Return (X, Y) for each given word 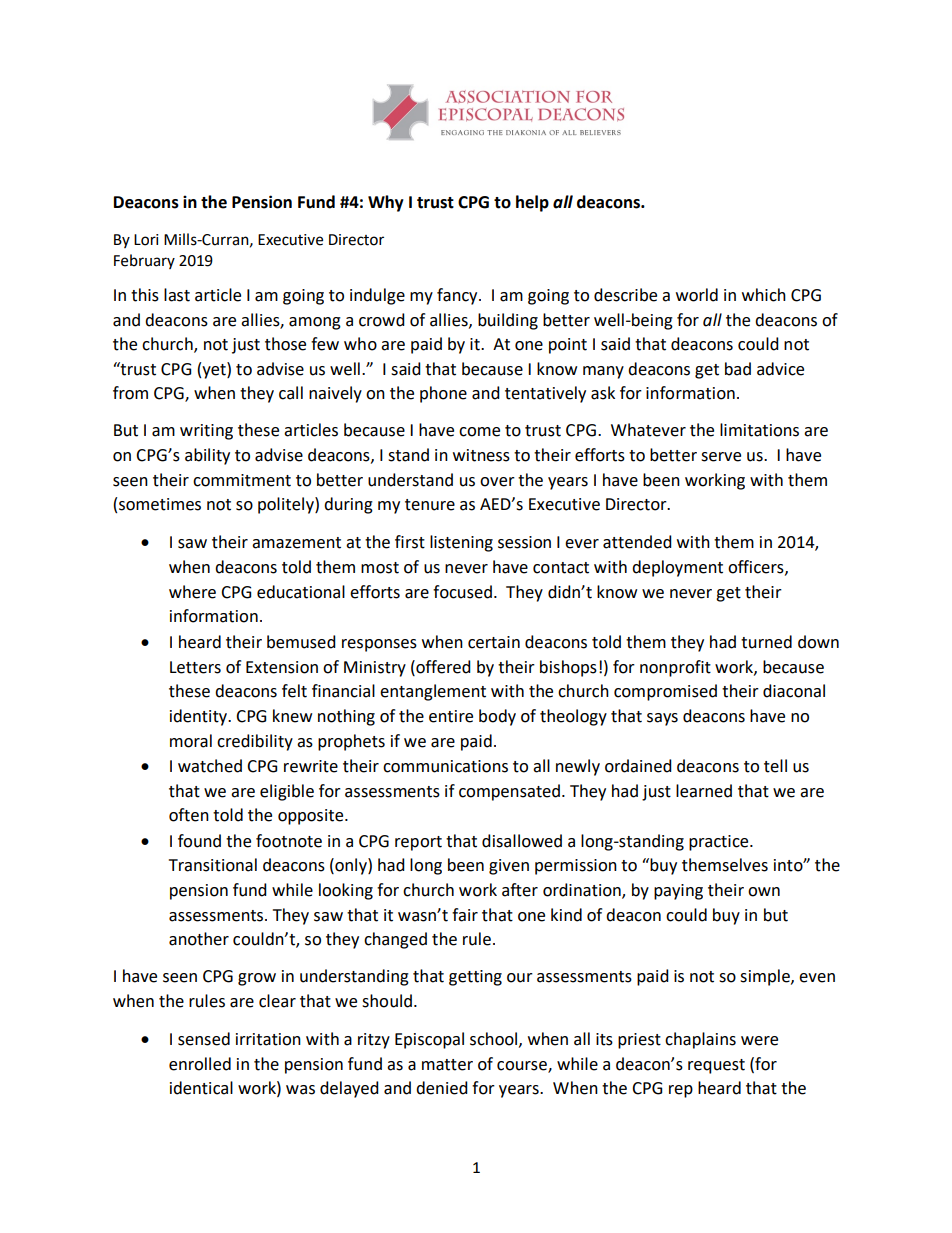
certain (494, 642)
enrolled (200, 1064)
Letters (195, 667)
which (764, 295)
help (532, 203)
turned (766, 642)
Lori (146, 240)
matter (447, 1065)
